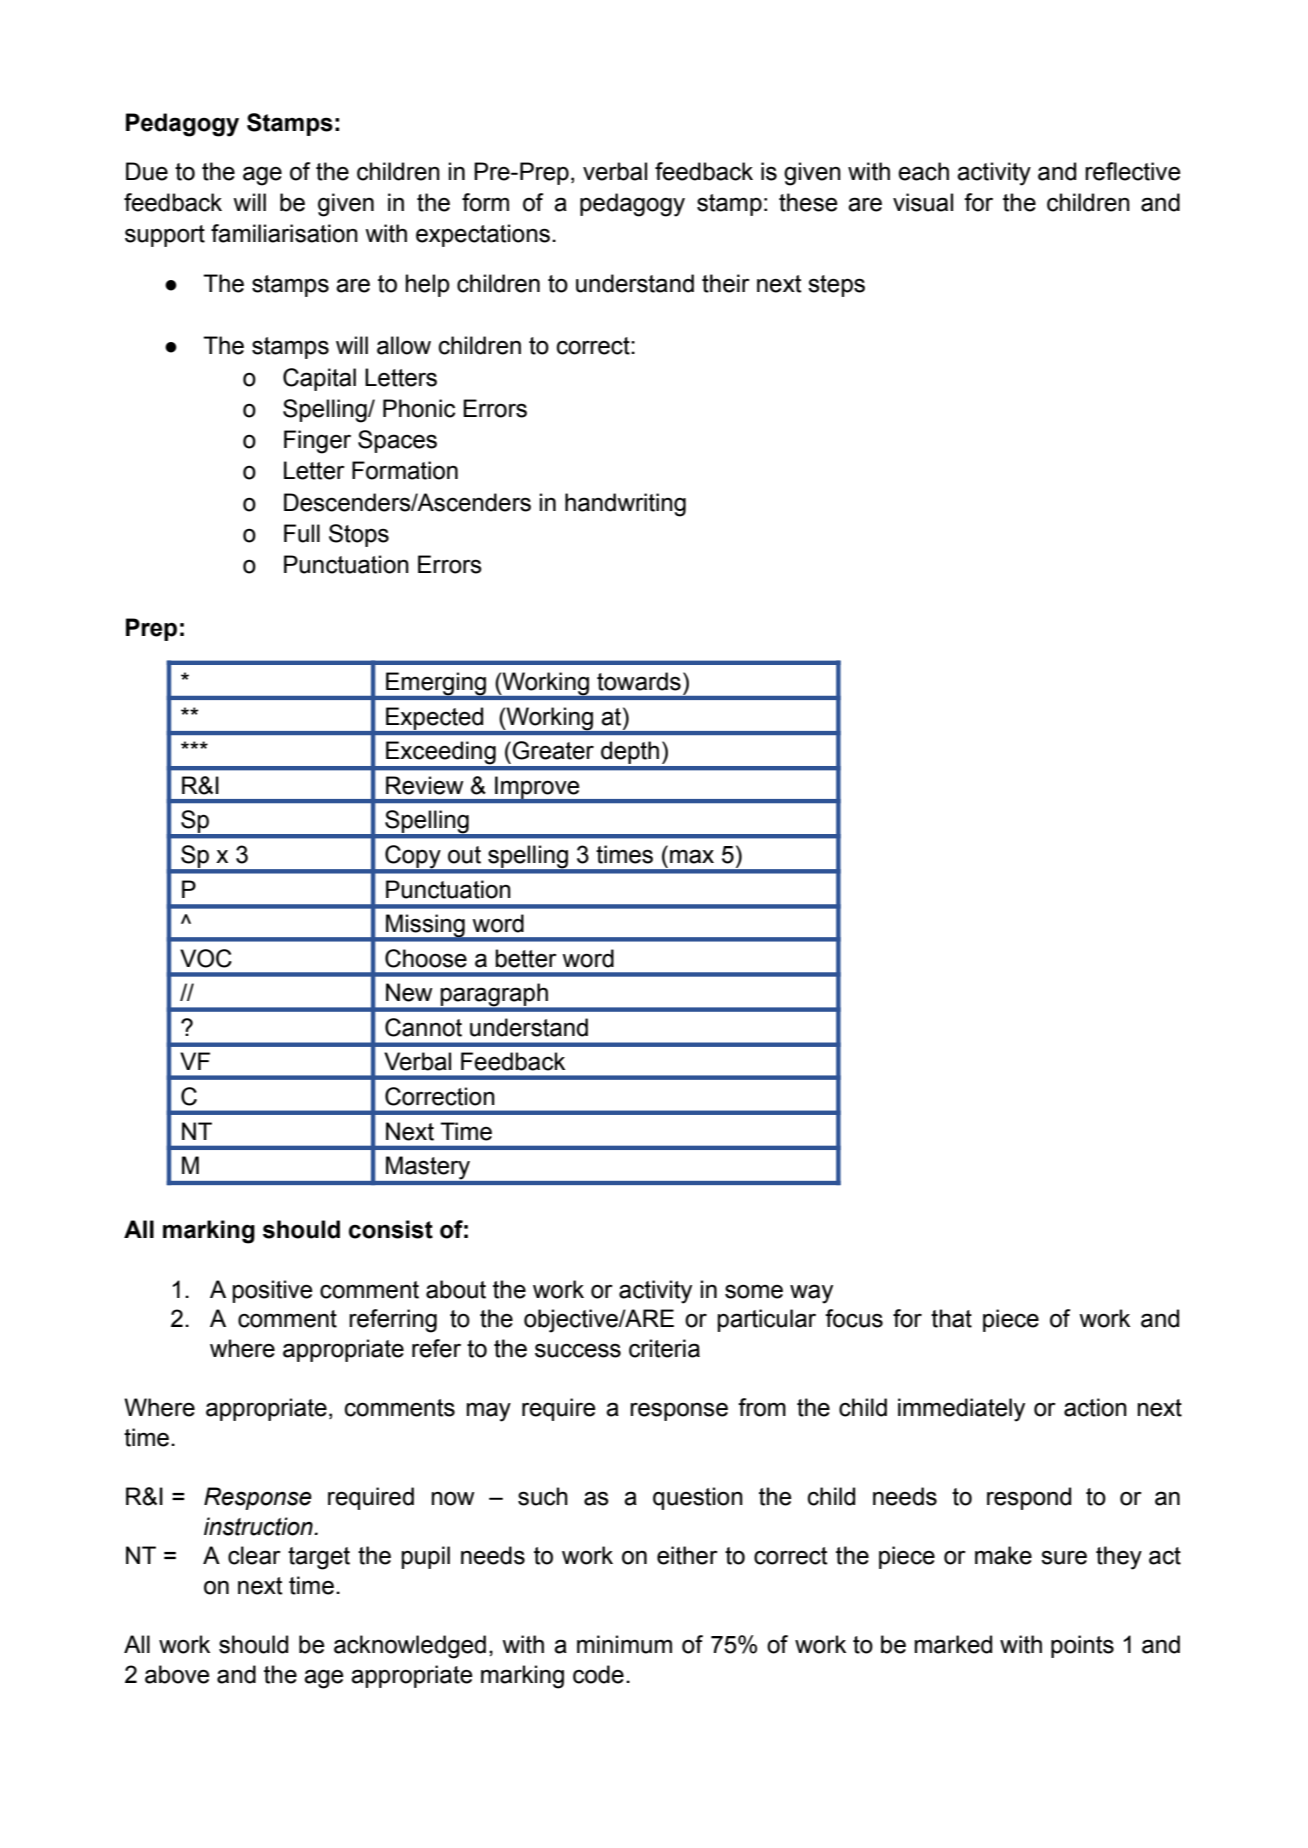 This screenshot has width=1308, height=1848. What do you see at coordinates (254, 1555) in the screenshot?
I see `clear` at bounding box center [254, 1555].
